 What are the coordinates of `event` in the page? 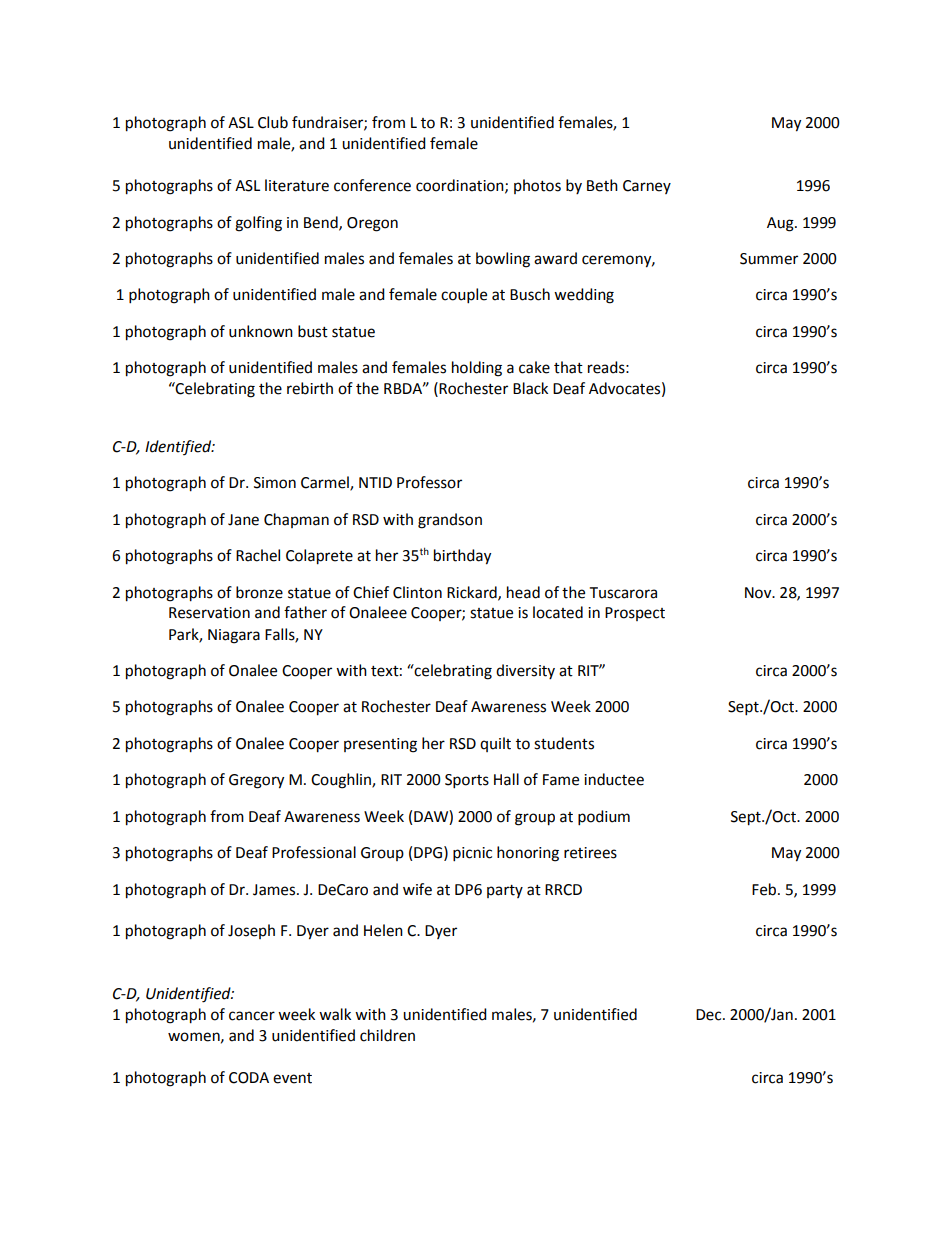 It's located at (292, 1078).
